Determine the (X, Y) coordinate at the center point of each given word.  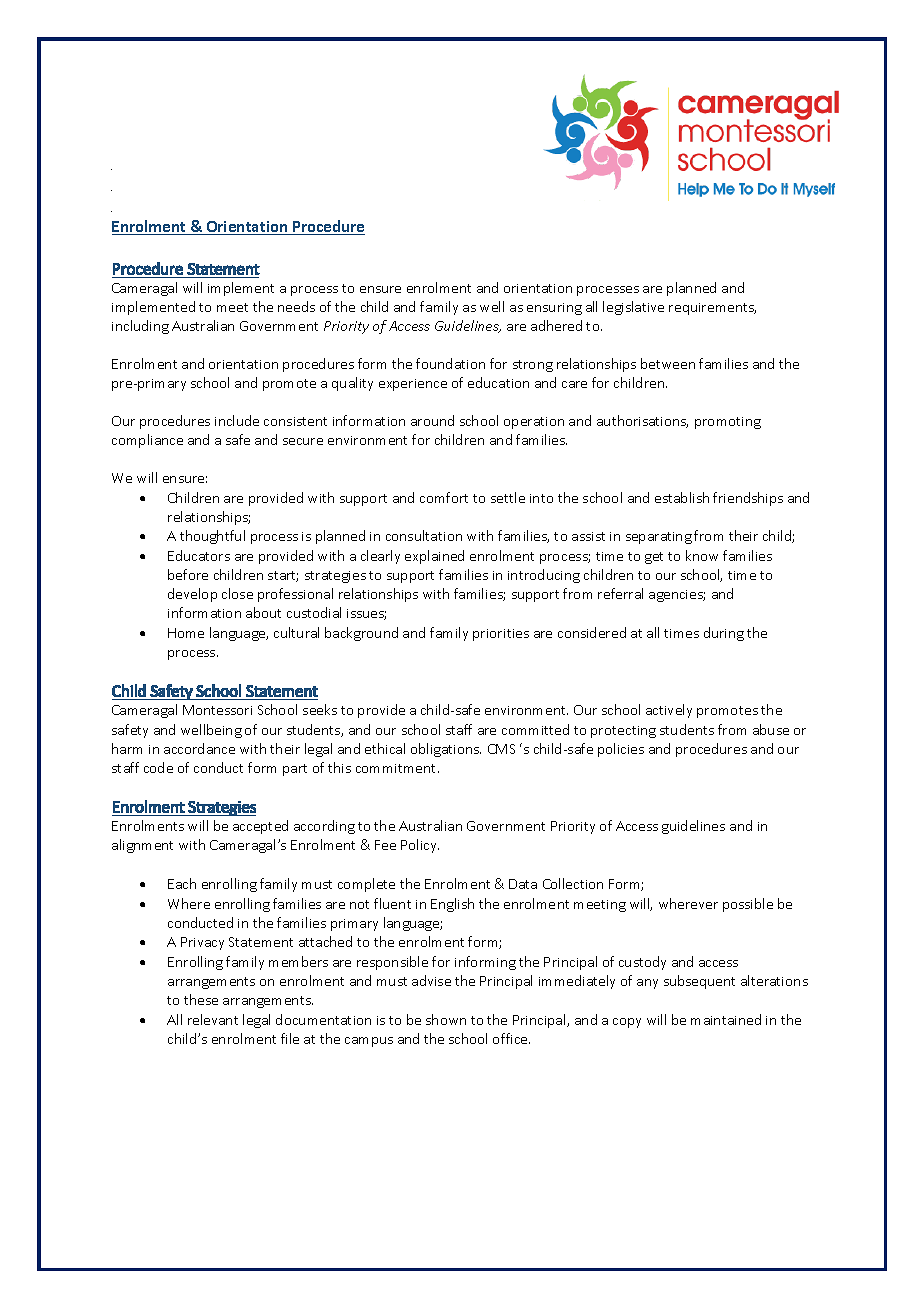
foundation (450, 363)
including (140, 327)
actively (669, 711)
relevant (213, 1019)
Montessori (217, 710)
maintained (726, 1019)
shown (446, 1019)
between (668, 363)
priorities (501, 635)
